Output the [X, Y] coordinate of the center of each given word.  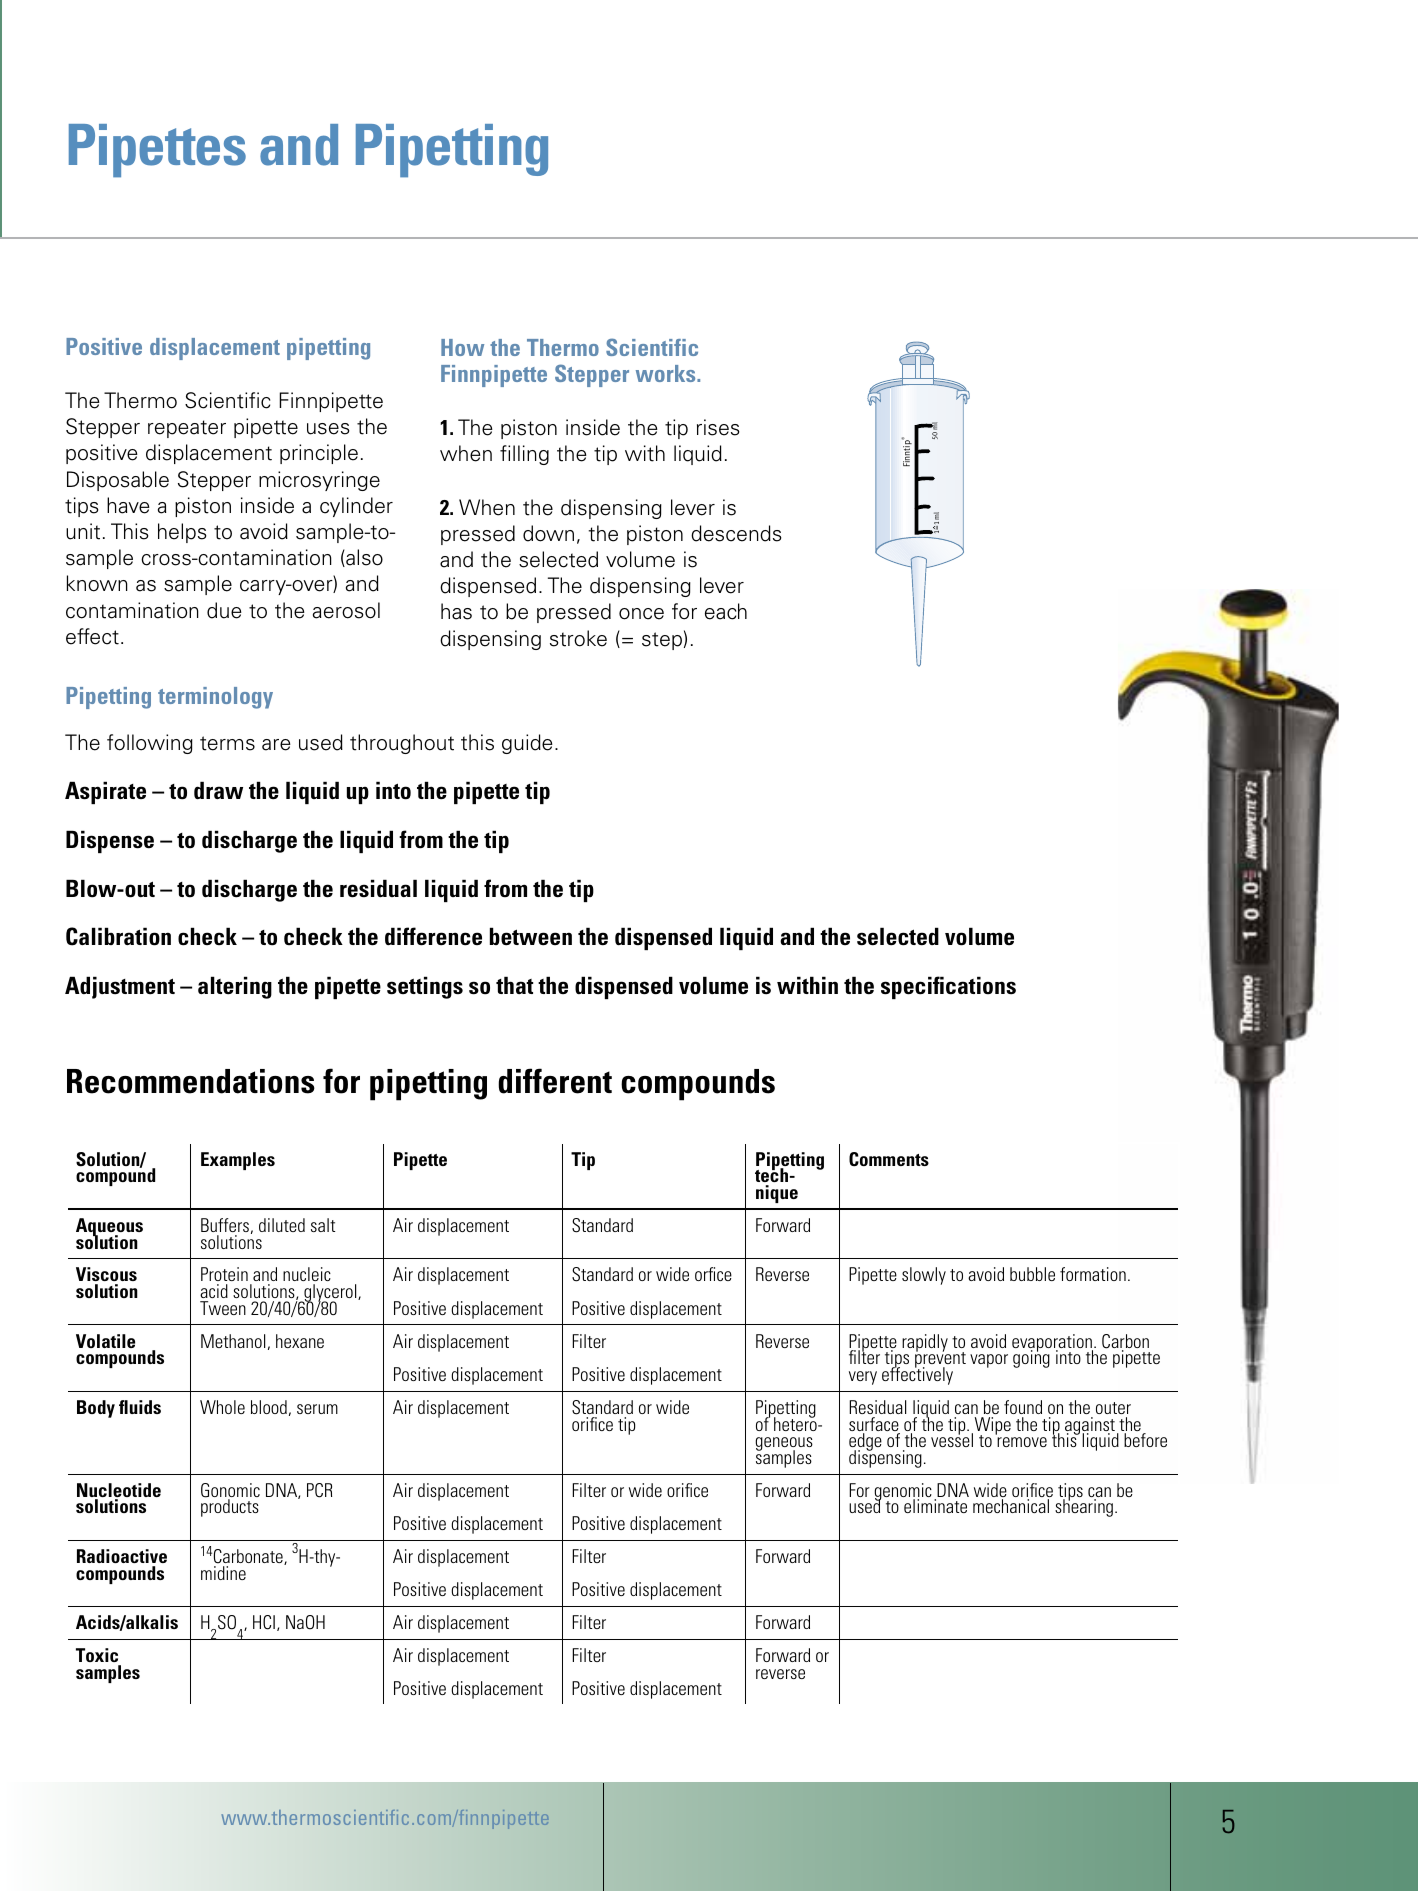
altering [235, 987]
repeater [187, 429]
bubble [1032, 1274]
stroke [578, 638]
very [863, 1378]
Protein [224, 1276]
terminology [215, 698]
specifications [948, 987]
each [726, 611]
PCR [319, 1490]
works [667, 373]
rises [718, 427]
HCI [264, 1622]
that [514, 985]
